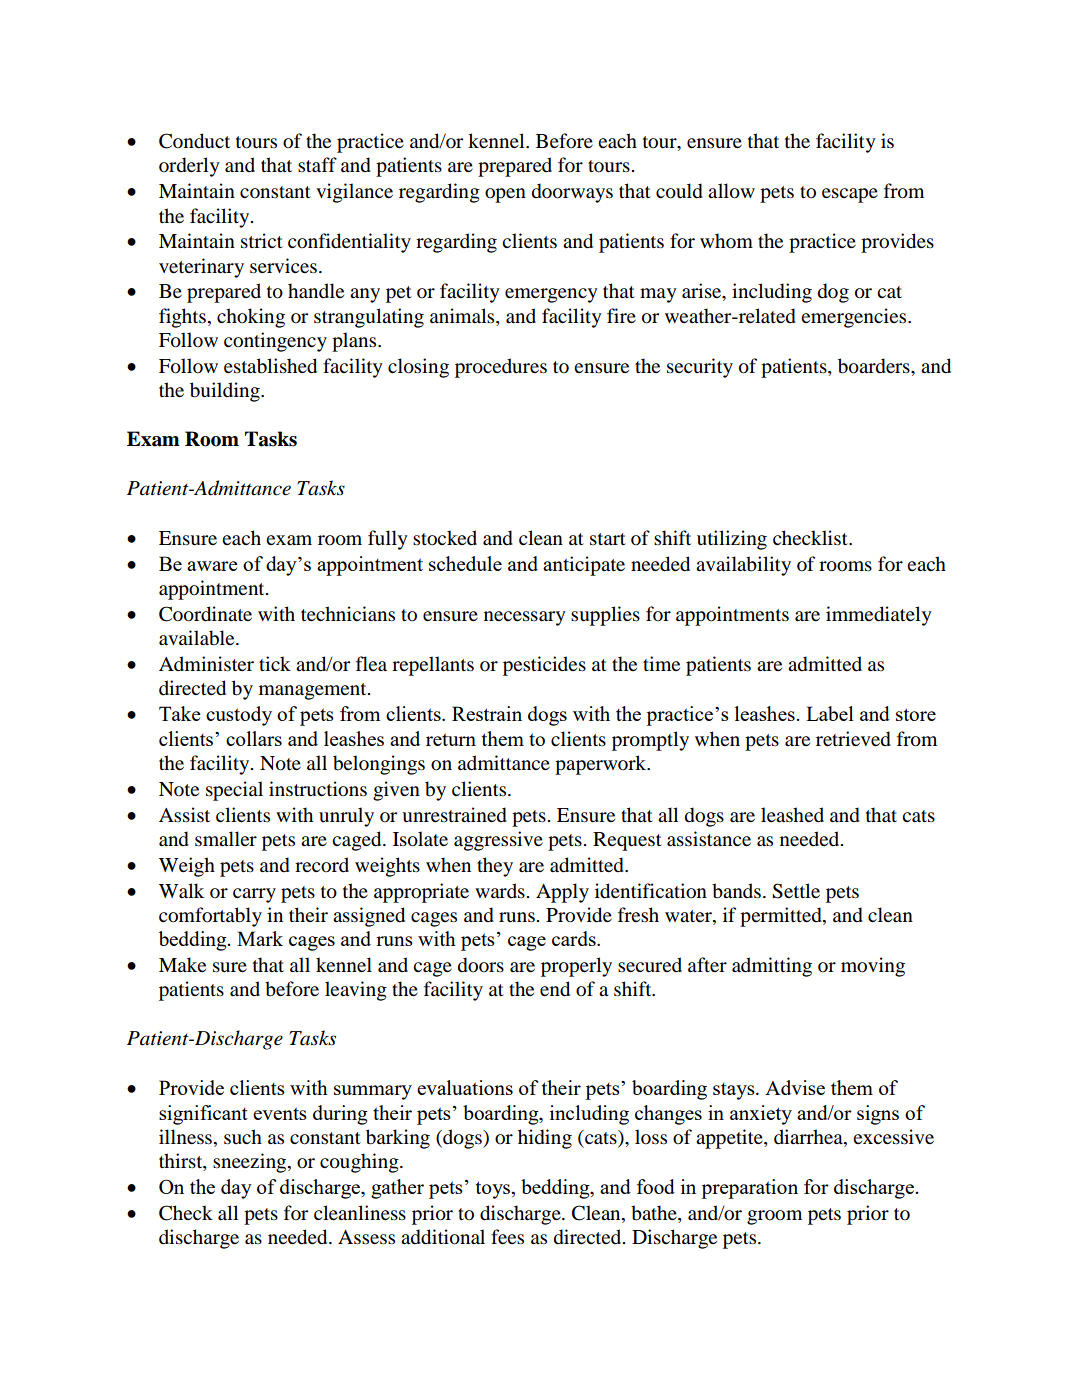 The image size is (1079, 1396). Describe the element at coordinates (875, 366) in the screenshot. I see `boarders` at that location.
